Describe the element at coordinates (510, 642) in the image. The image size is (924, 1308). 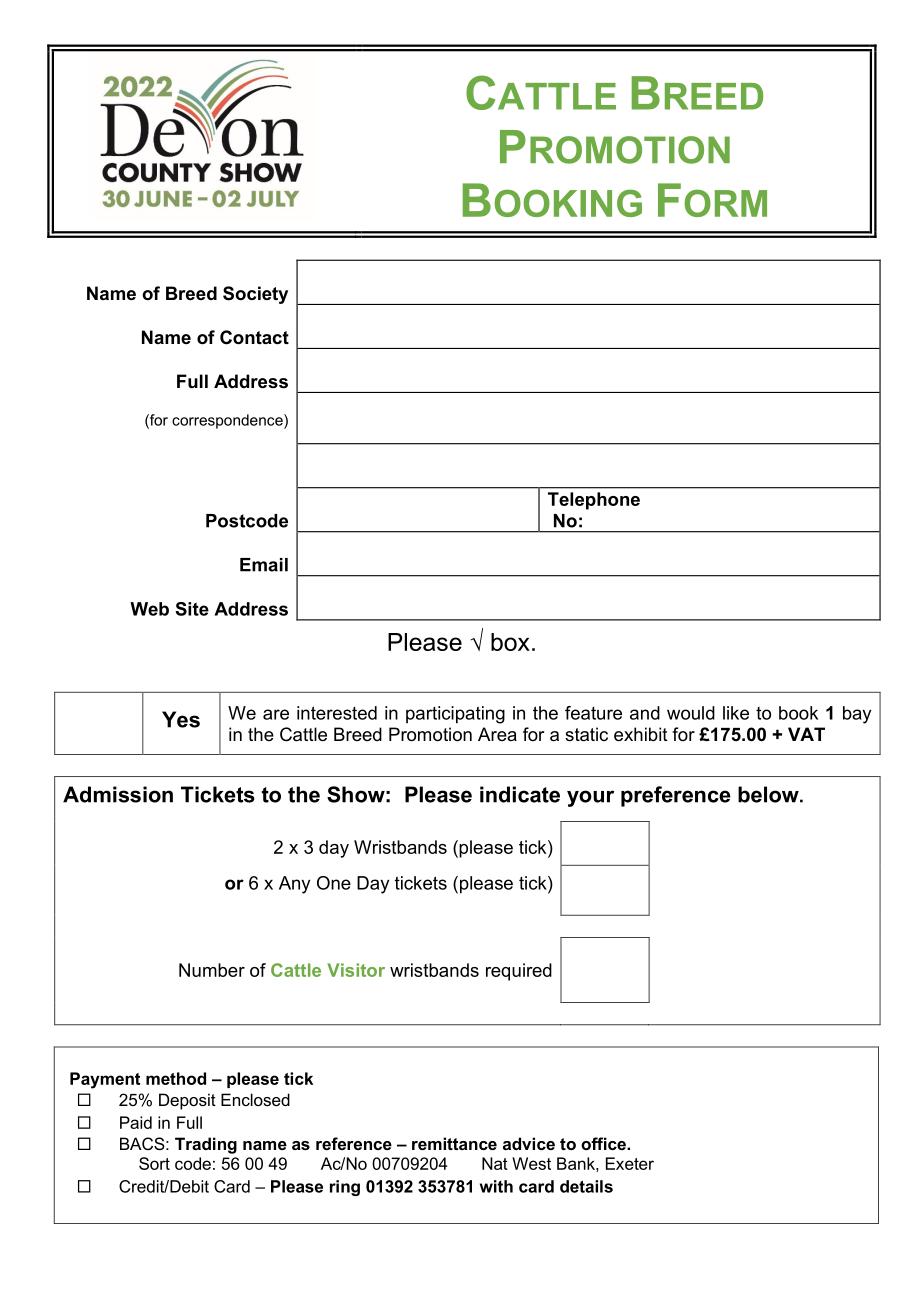
I see `box` at that location.
